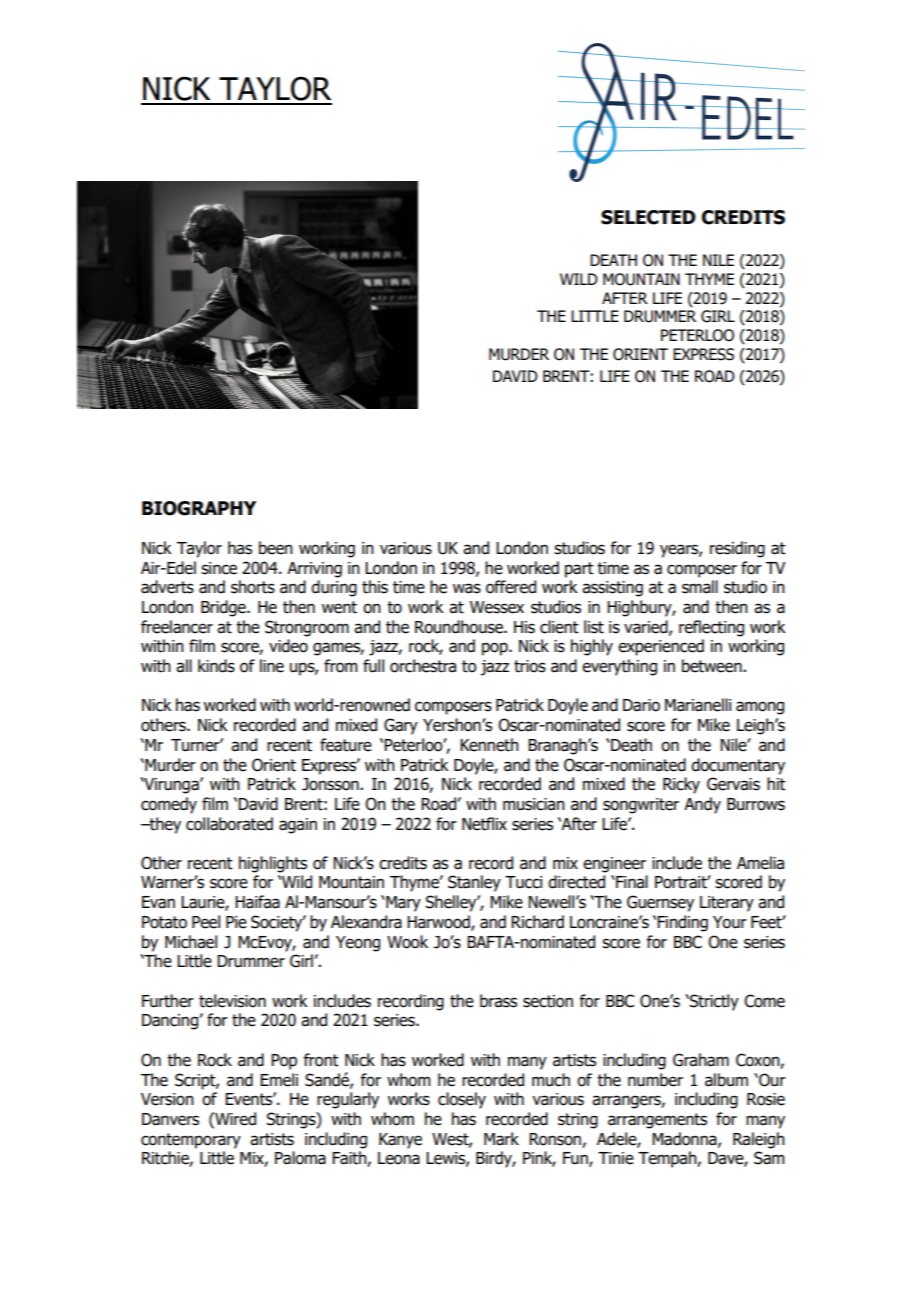 The width and height of the screenshot is (924, 1308). What do you see at coordinates (737, 549) in the screenshot?
I see `residing` at bounding box center [737, 549].
